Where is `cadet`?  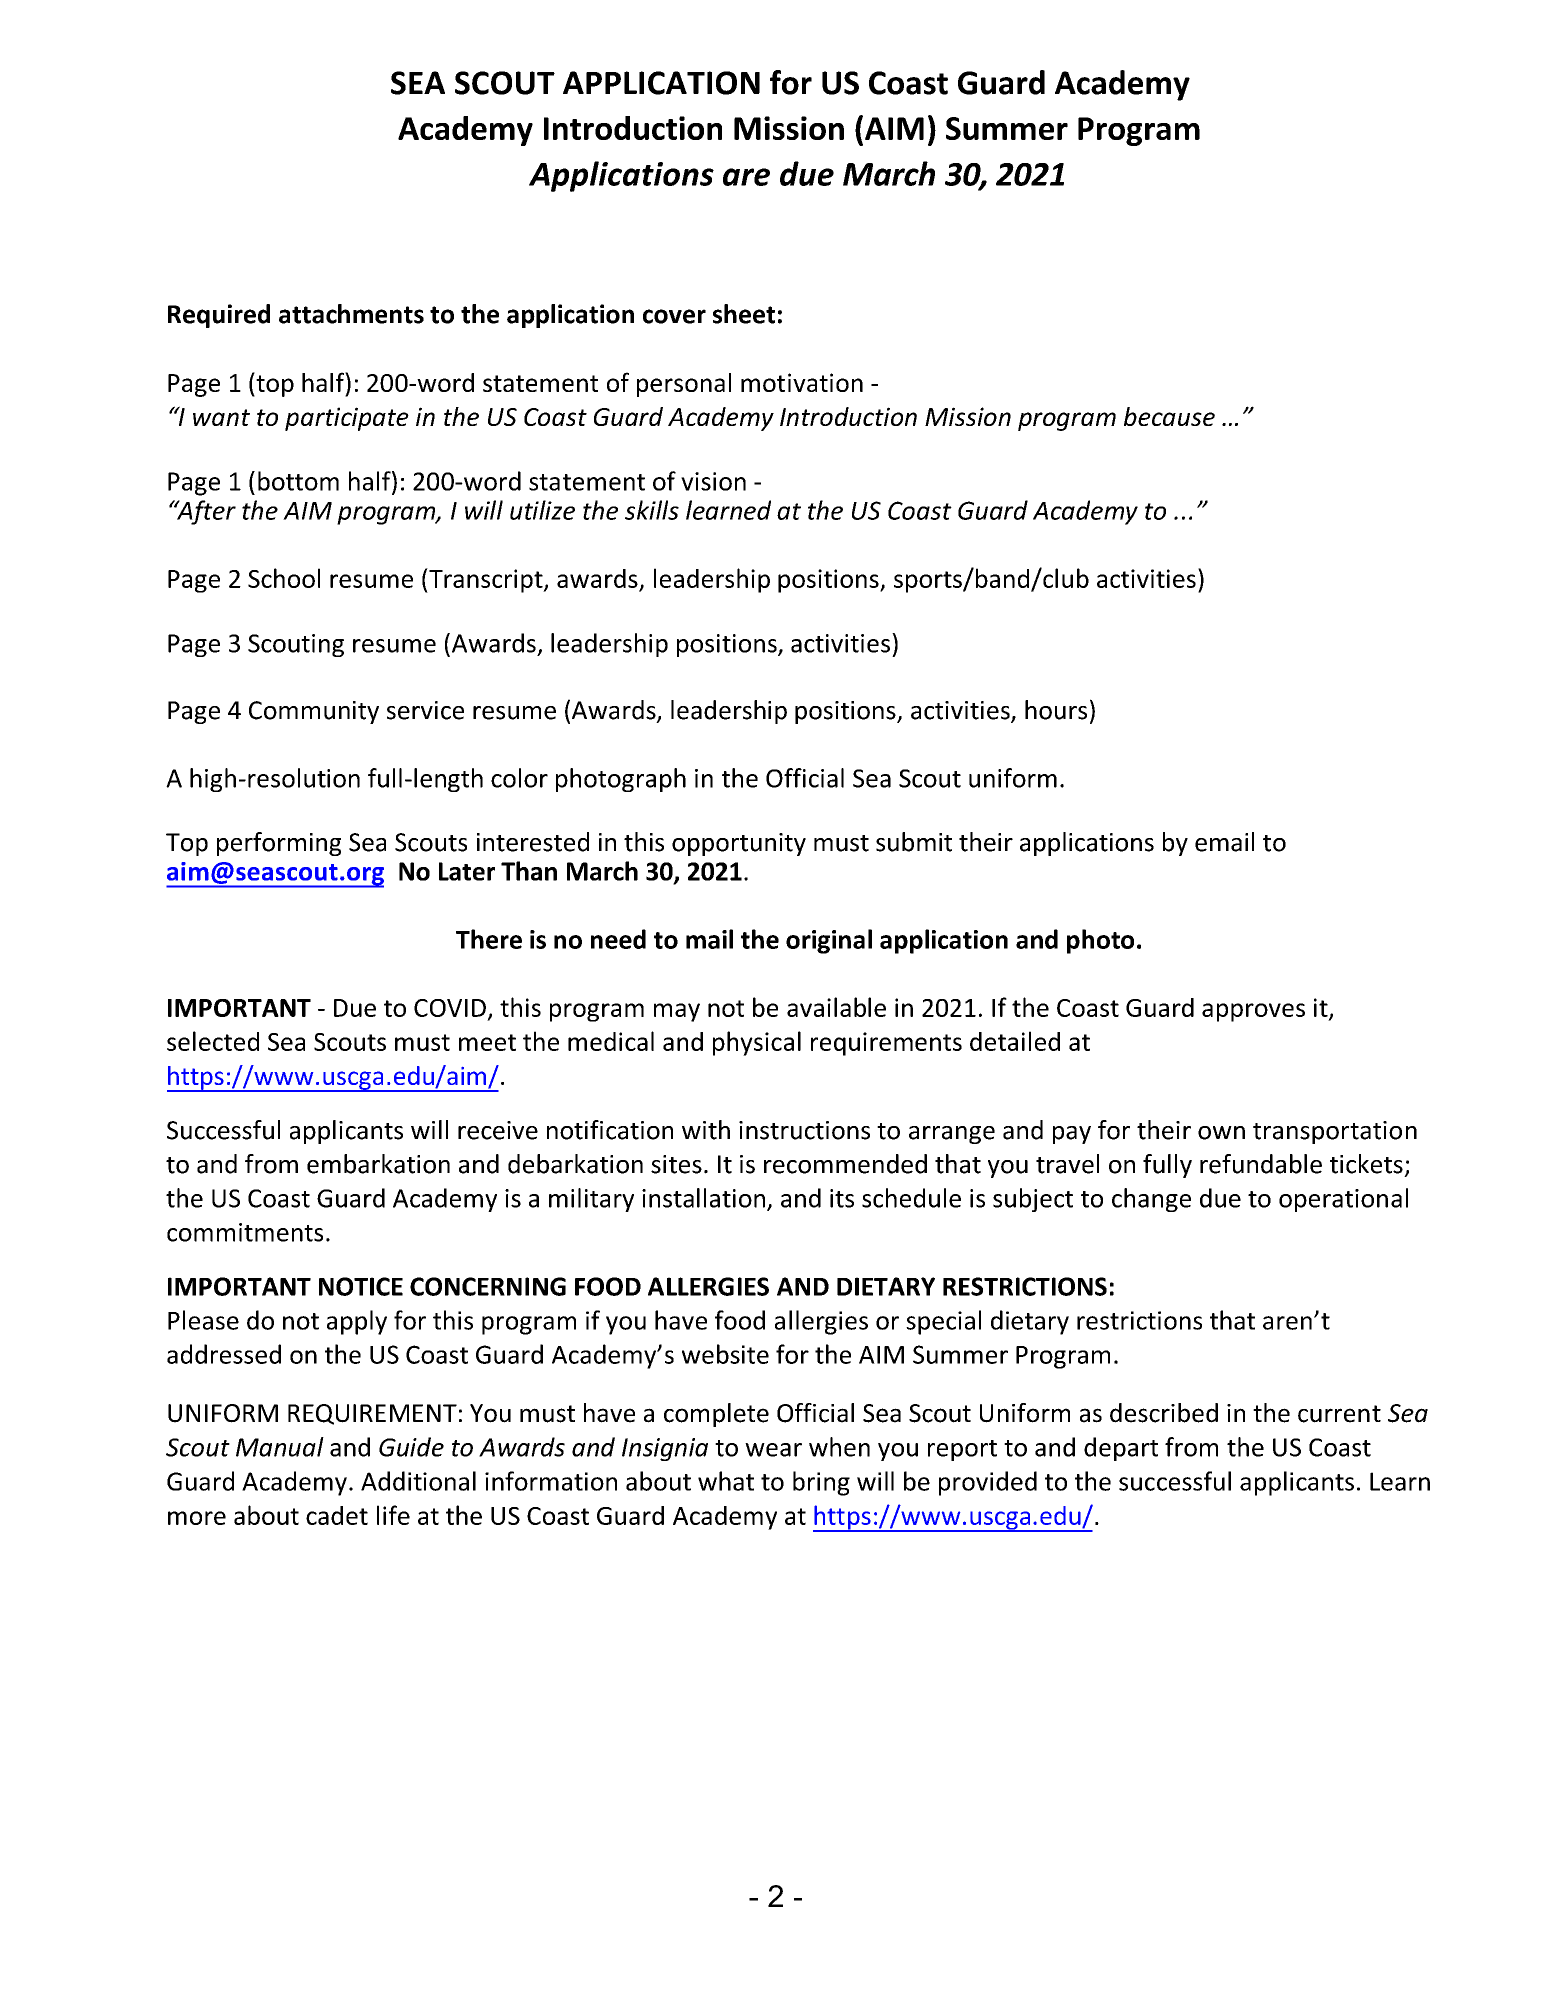 cadet is located at coordinates (337, 1515).
